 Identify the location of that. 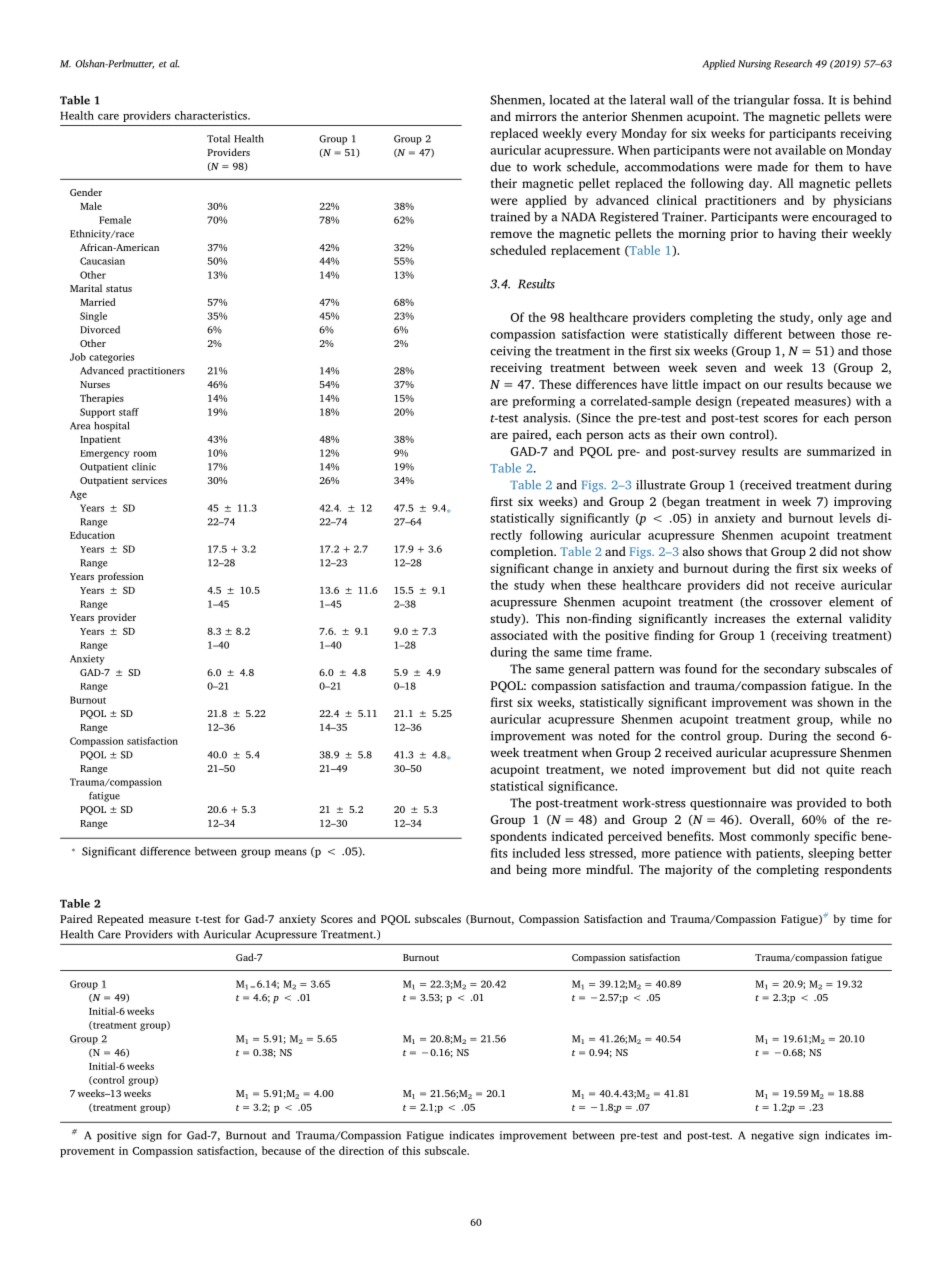
(757, 551).
